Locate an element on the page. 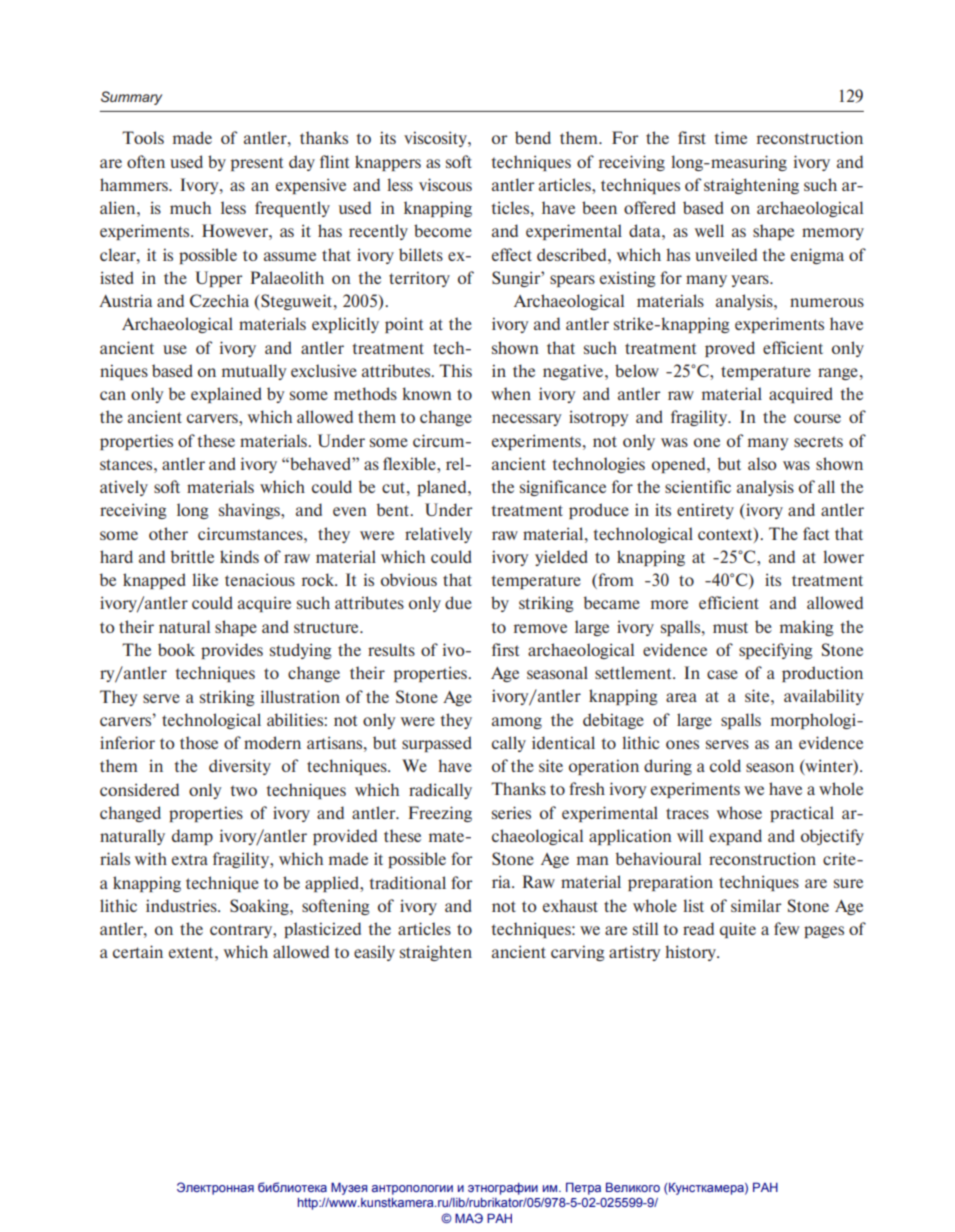 The height and width of the page is (1232, 955). viscosity is located at coordinates (436, 139).
